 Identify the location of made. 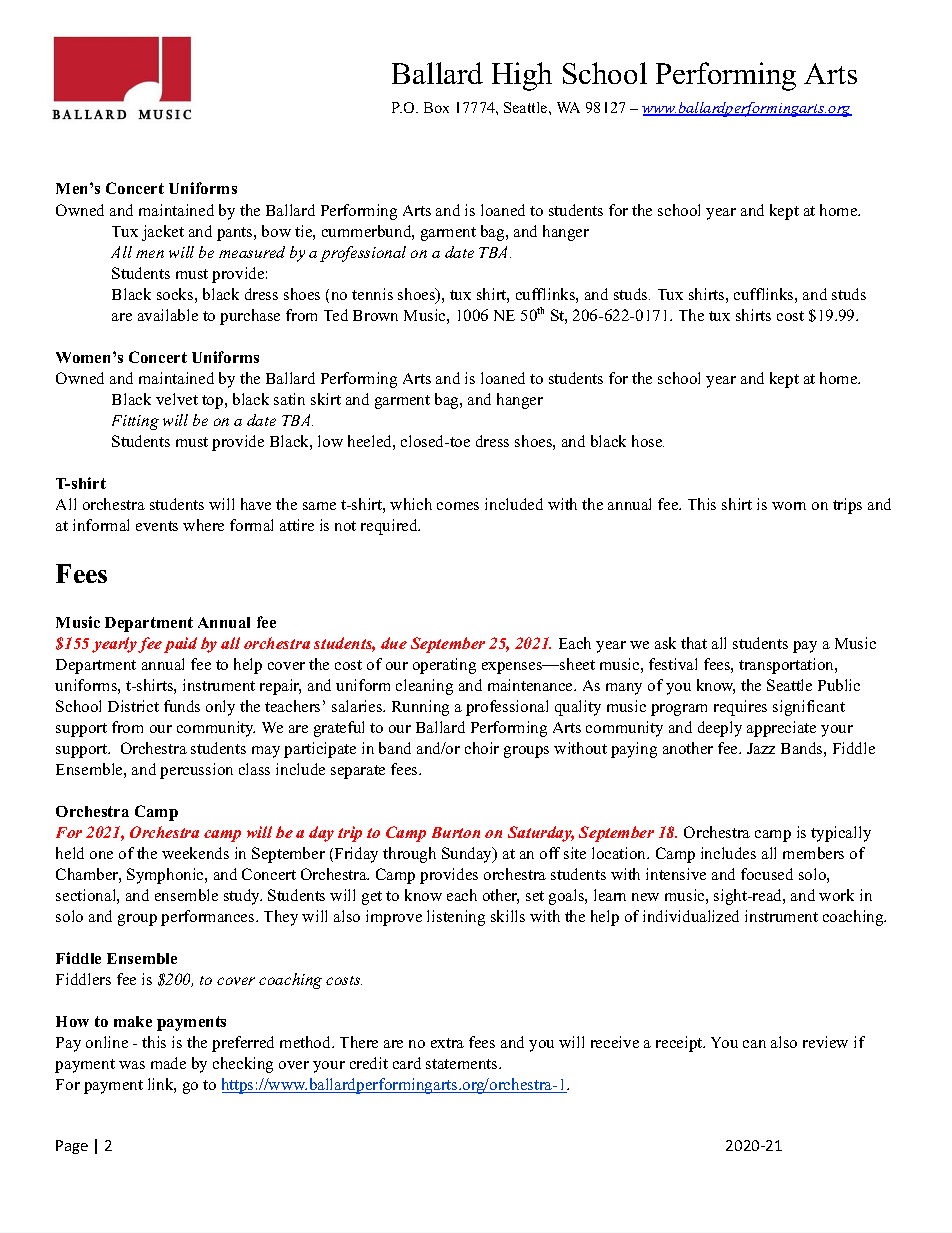
(168, 1063).
